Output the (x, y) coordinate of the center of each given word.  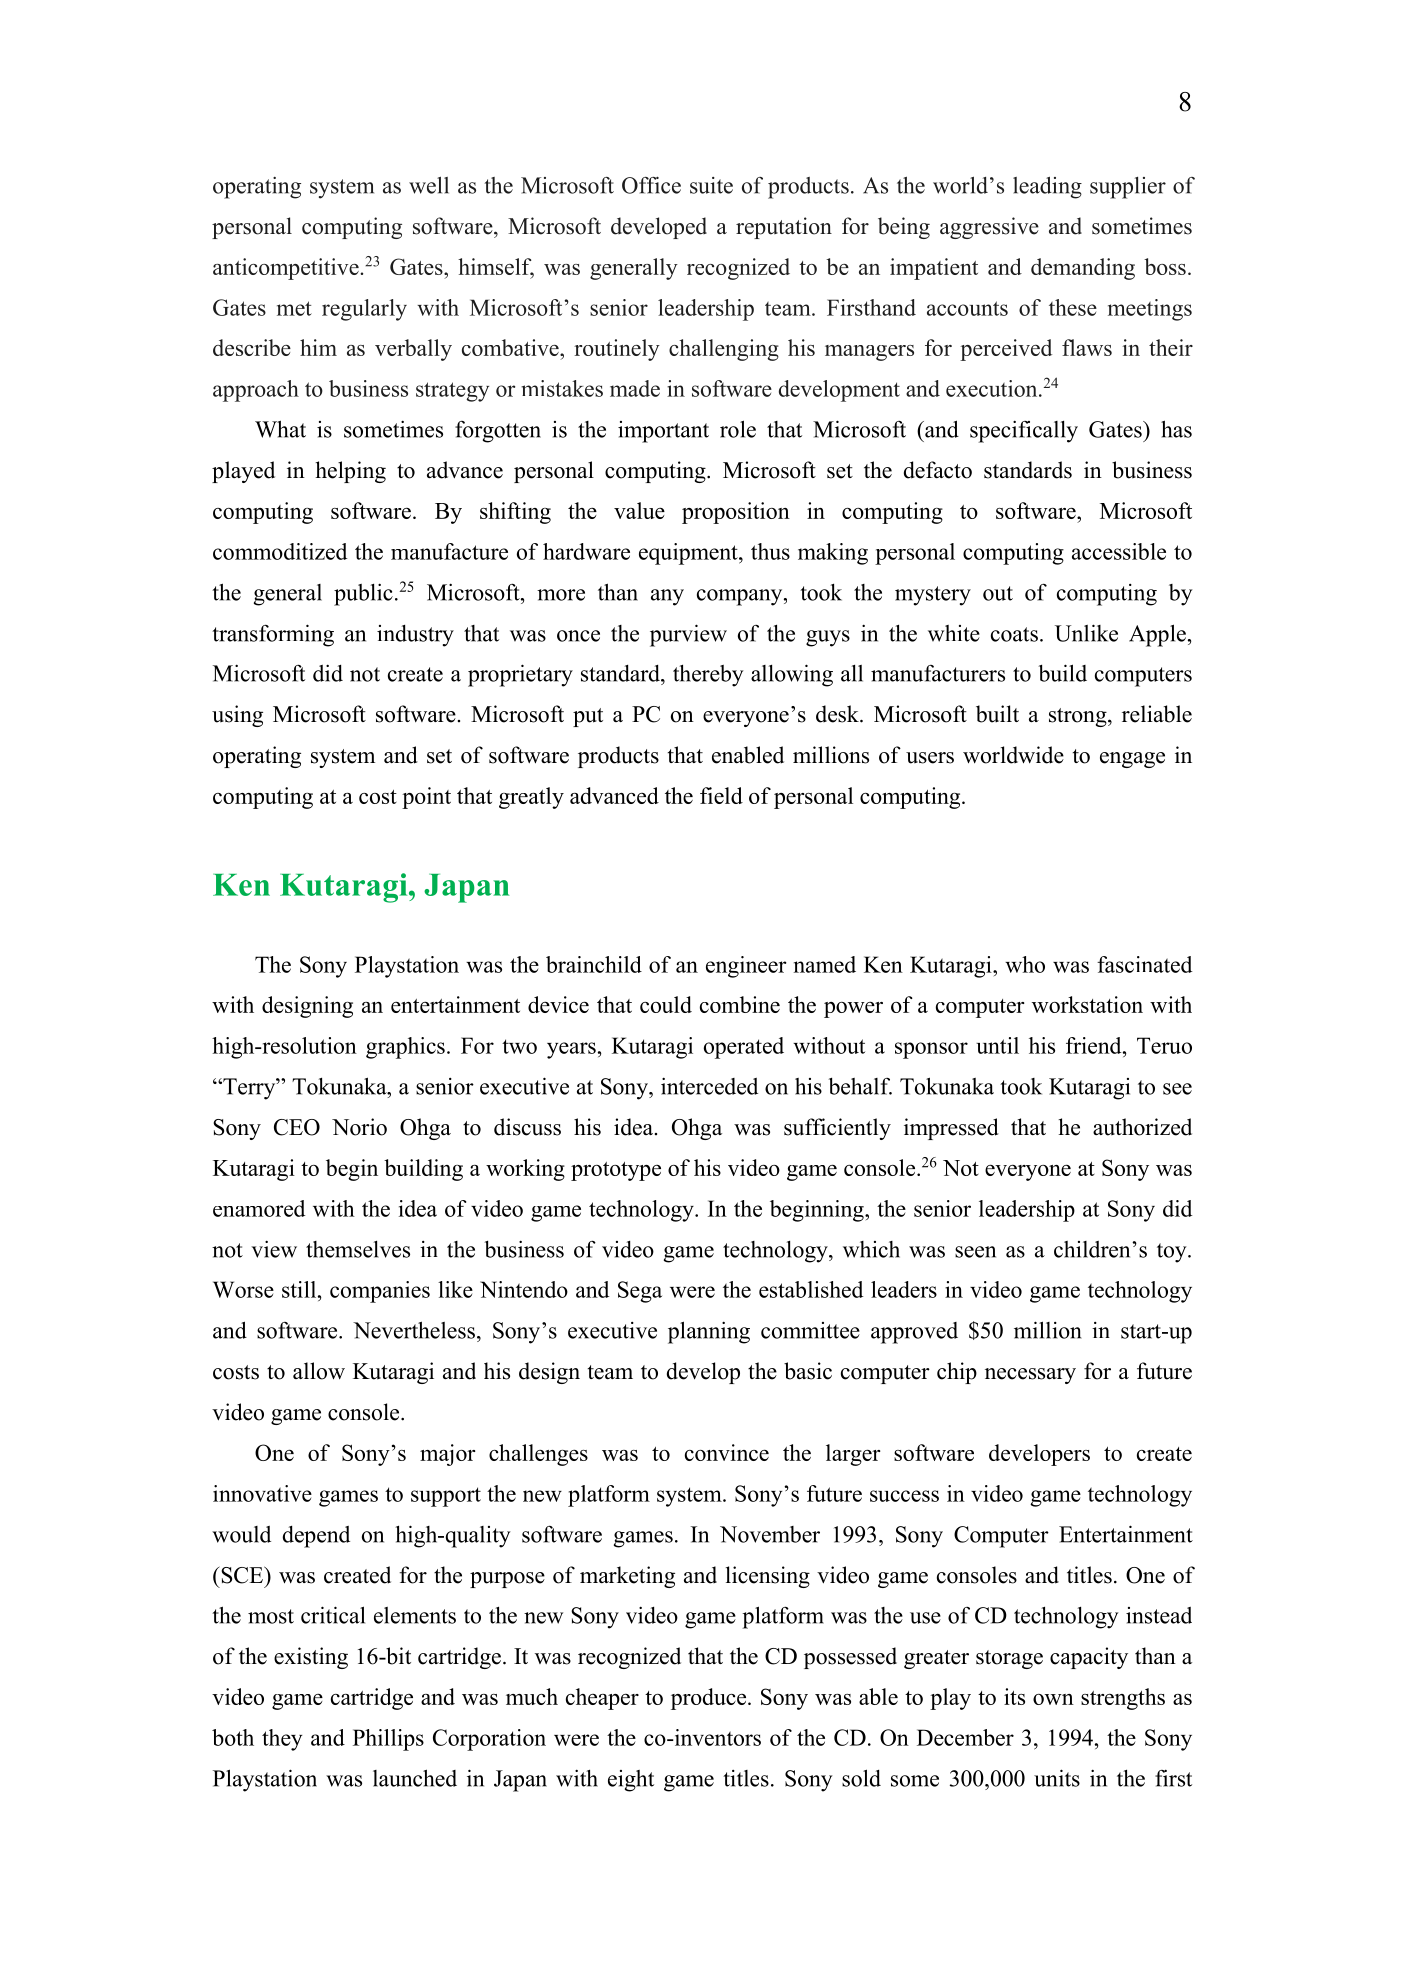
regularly (364, 310)
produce (710, 1699)
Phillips (388, 1740)
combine (740, 1004)
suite (711, 185)
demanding (1083, 269)
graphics (405, 1048)
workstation (1087, 1004)
